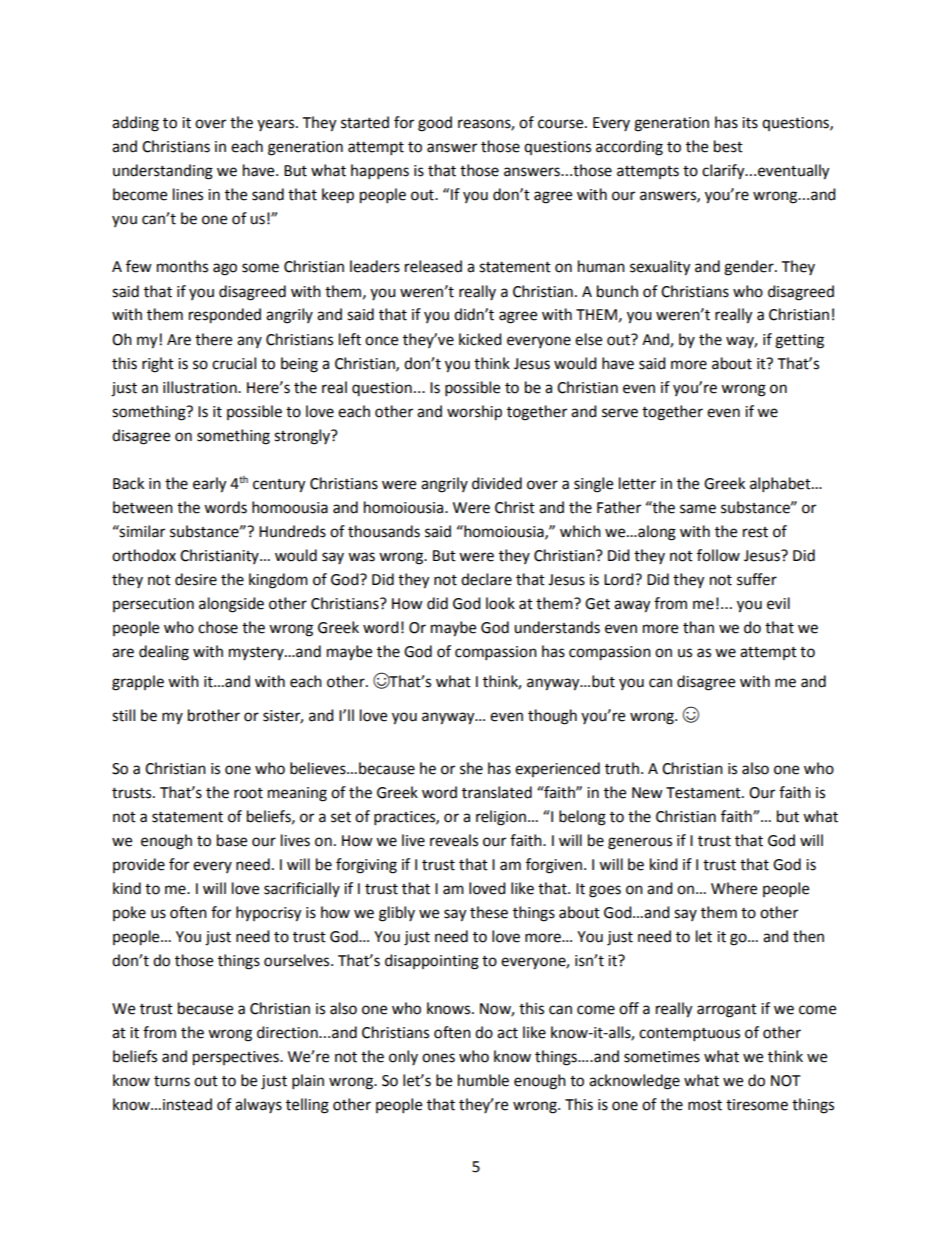 The height and width of the screenshot is (1233, 952). What do you see at coordinates (248, 793) in the screenshot?
I see `root` at bounding box center [248, 793].
